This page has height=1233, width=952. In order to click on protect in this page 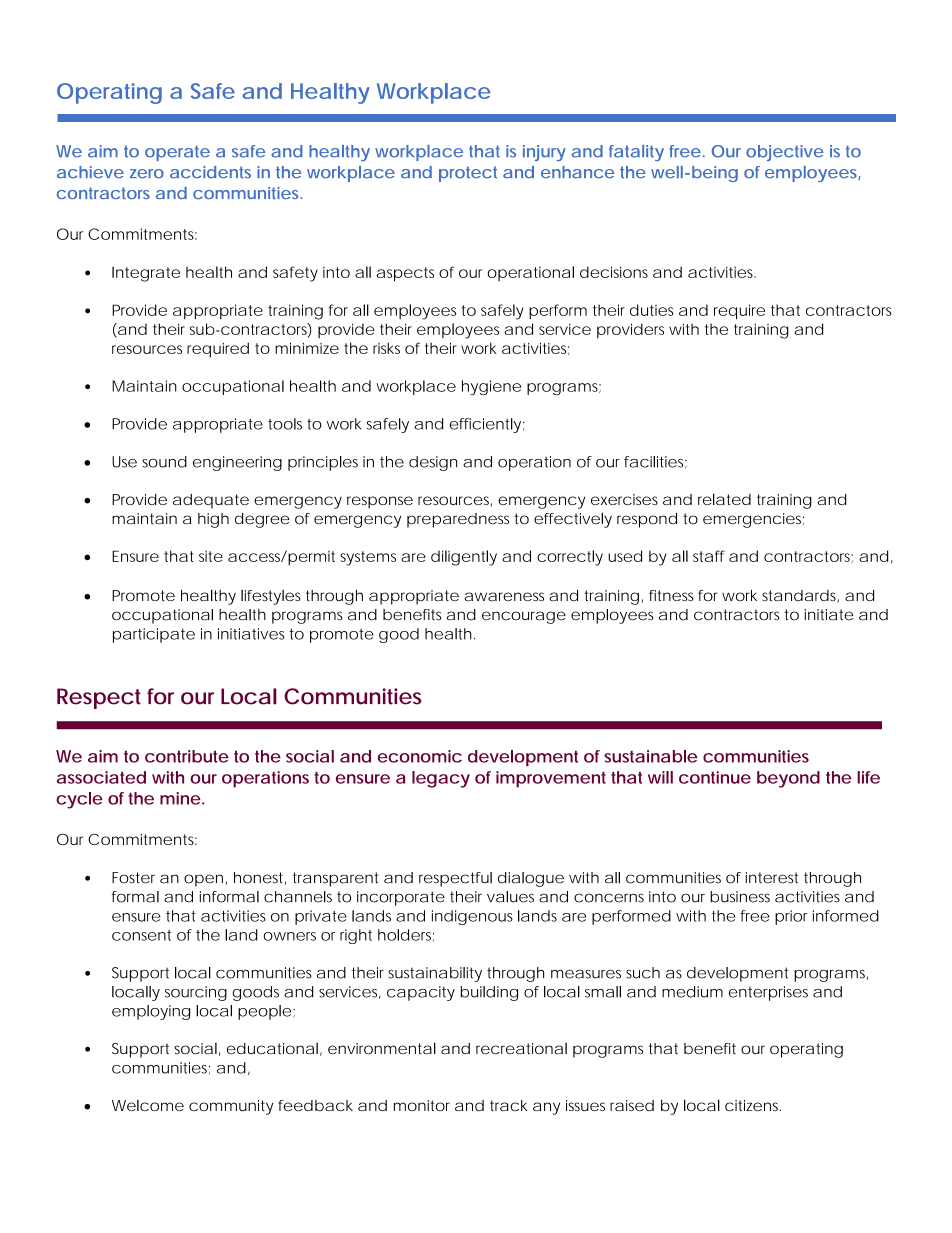, I will do `click(468, 174)`.
